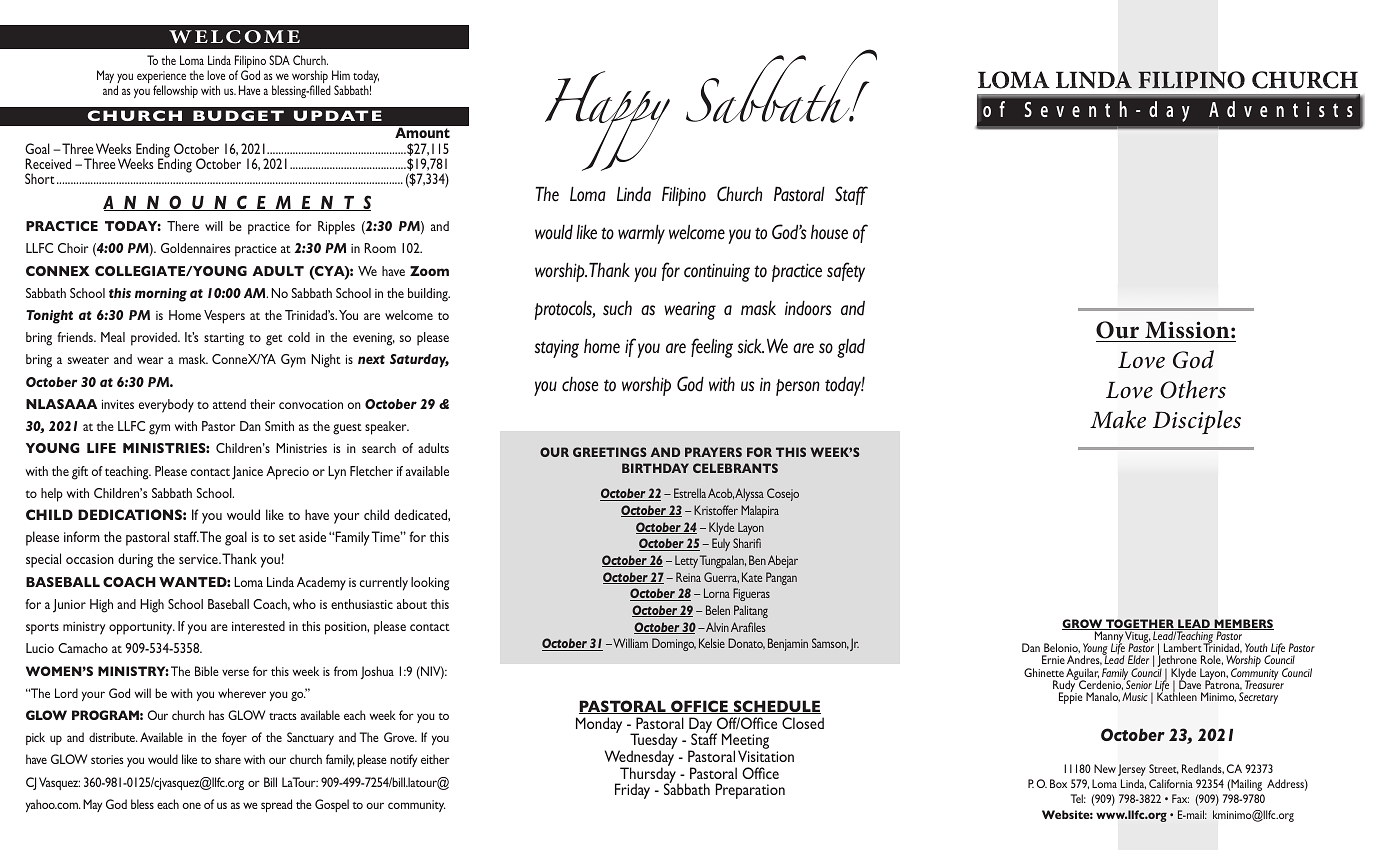  Describe the element at coordinates (1281, 109) in the document. I see `Adventists` at that location.
